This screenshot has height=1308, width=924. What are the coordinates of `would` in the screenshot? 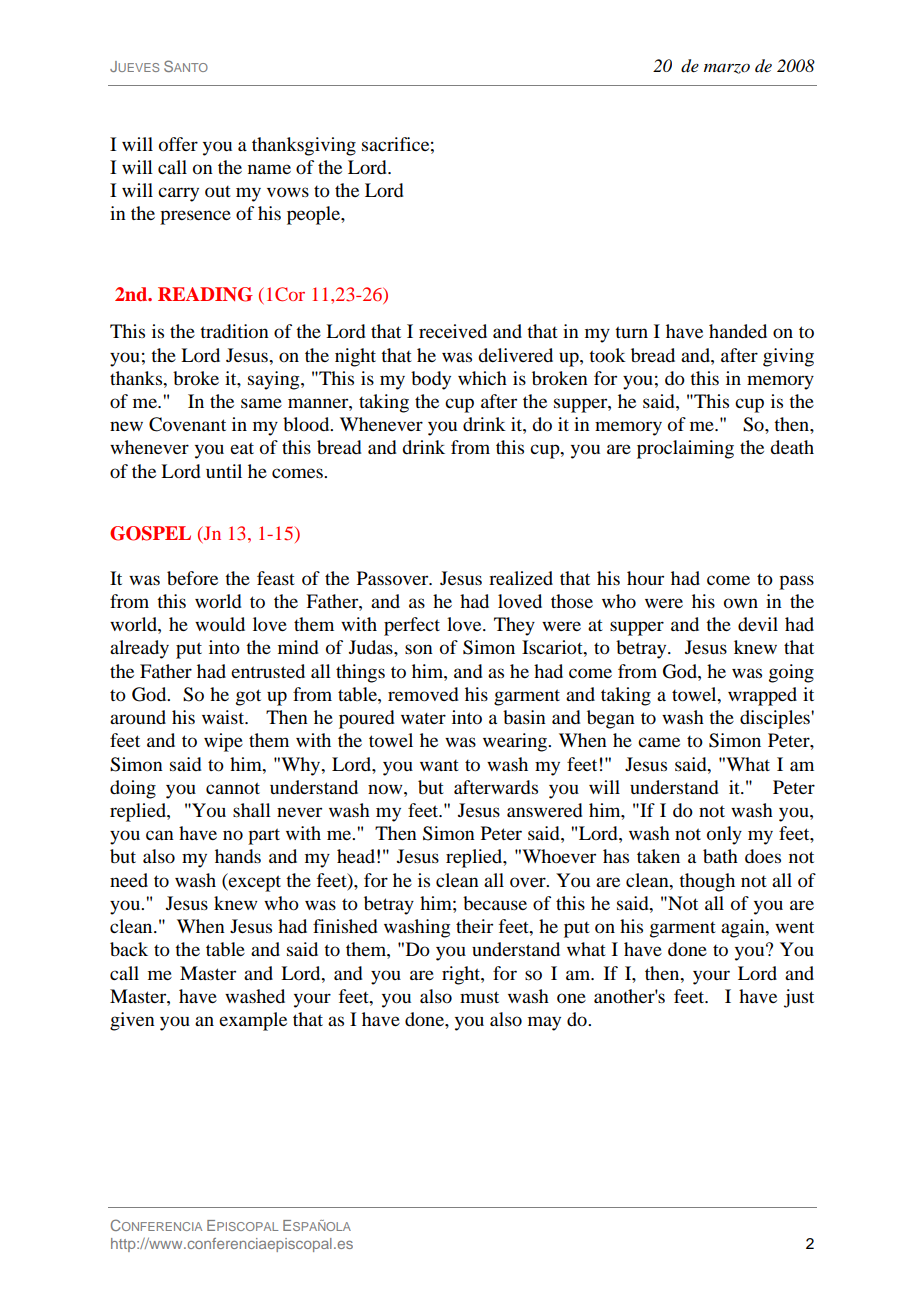 It's located at (220, 624).
